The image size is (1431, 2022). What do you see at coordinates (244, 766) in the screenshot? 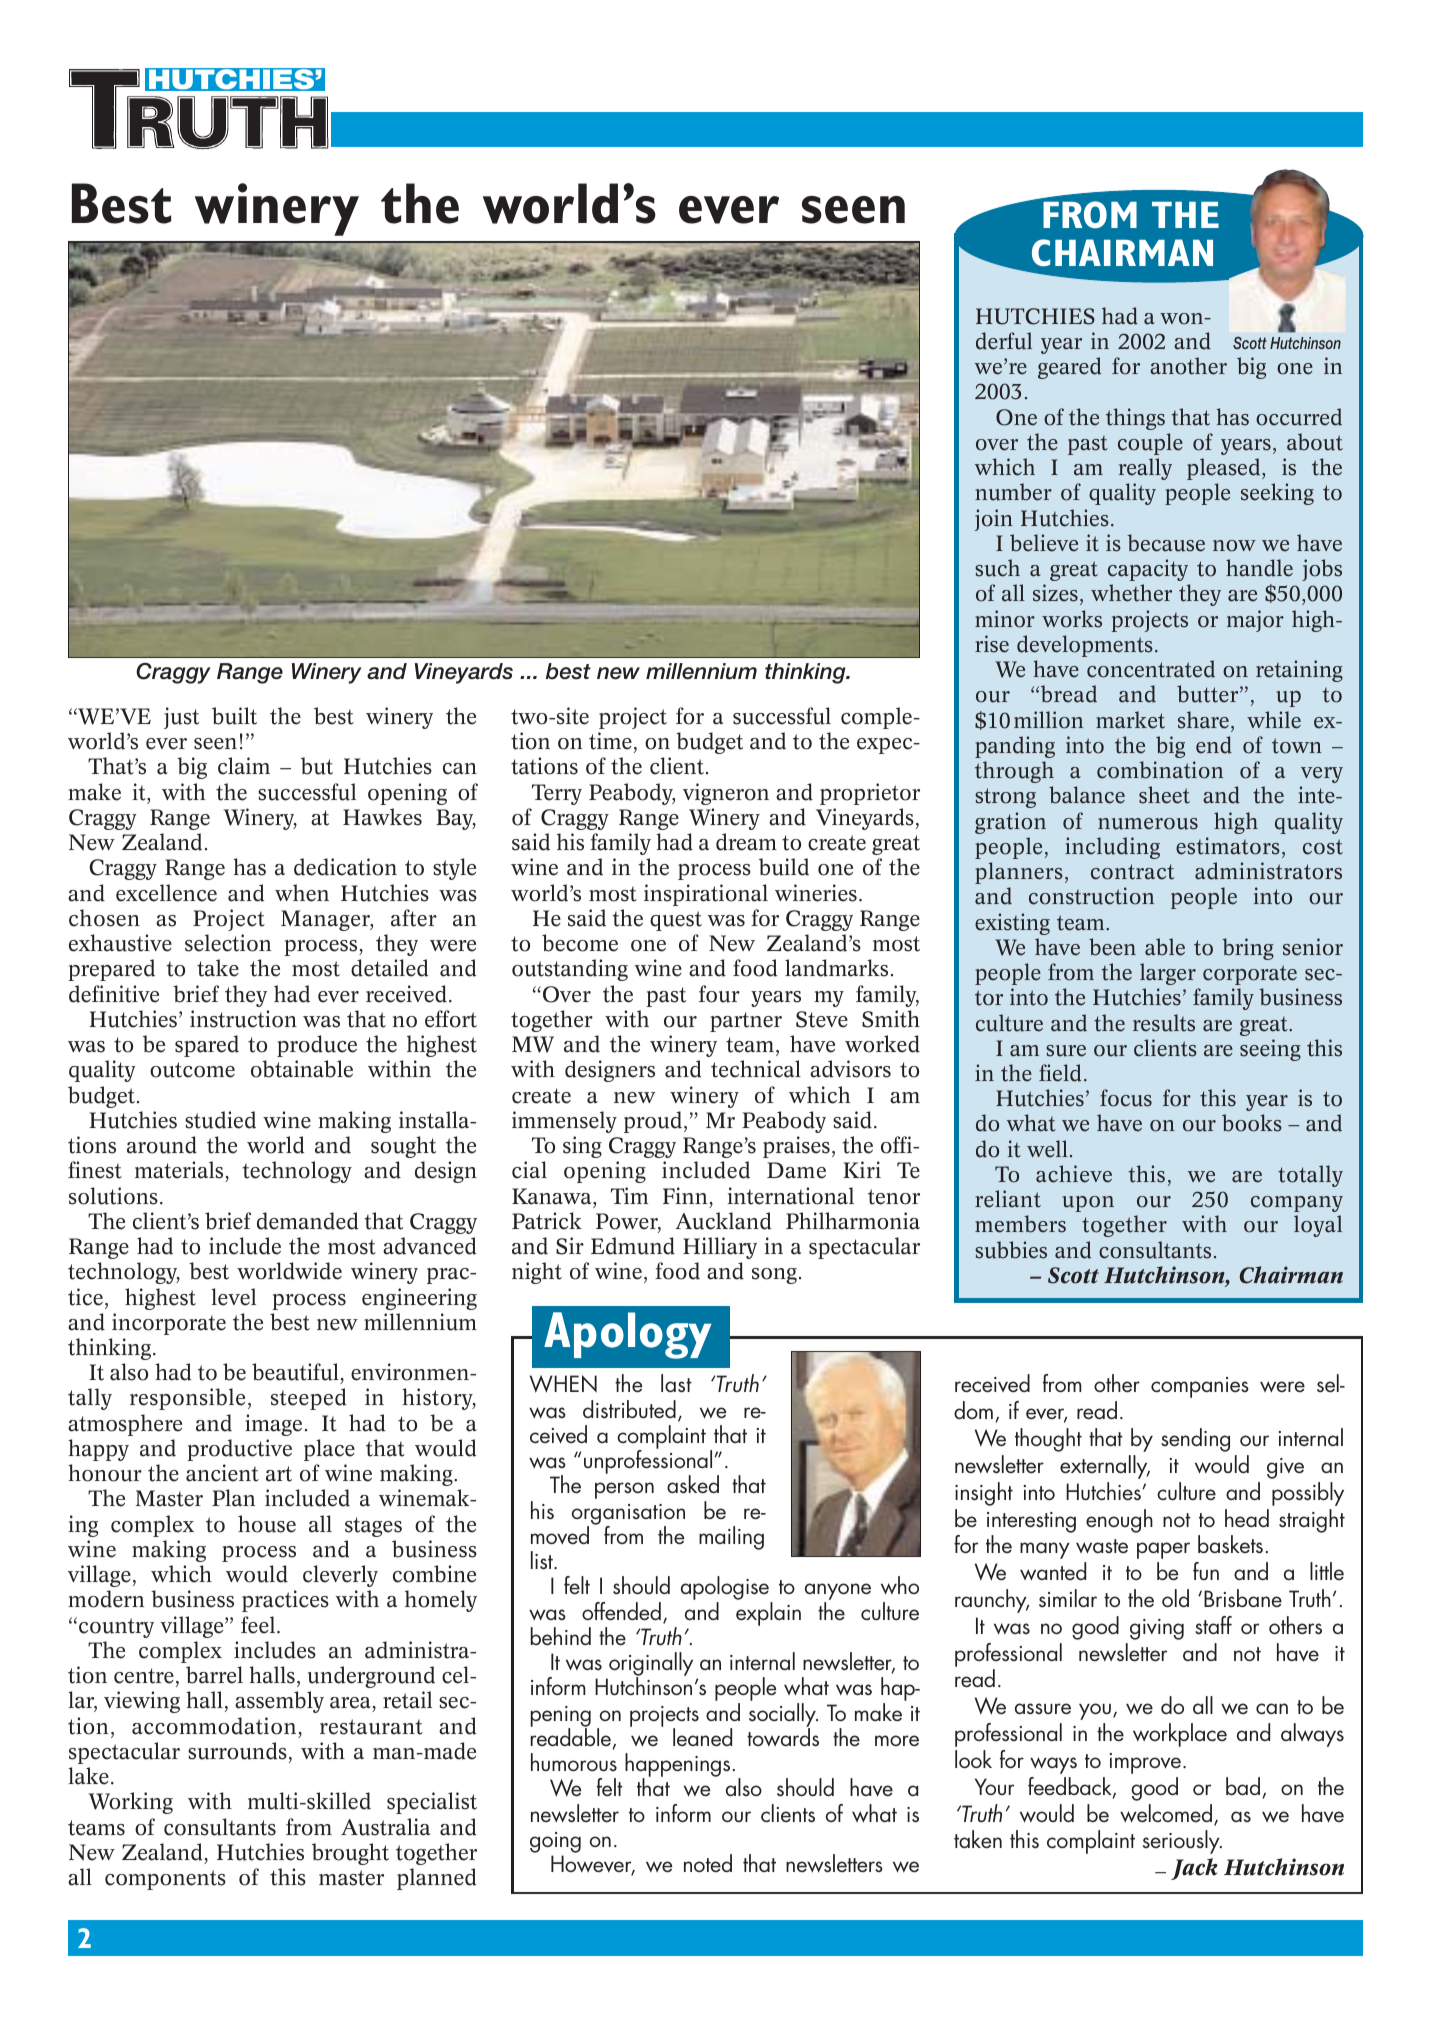
I see `claim` at bounding box center [244, 766].
